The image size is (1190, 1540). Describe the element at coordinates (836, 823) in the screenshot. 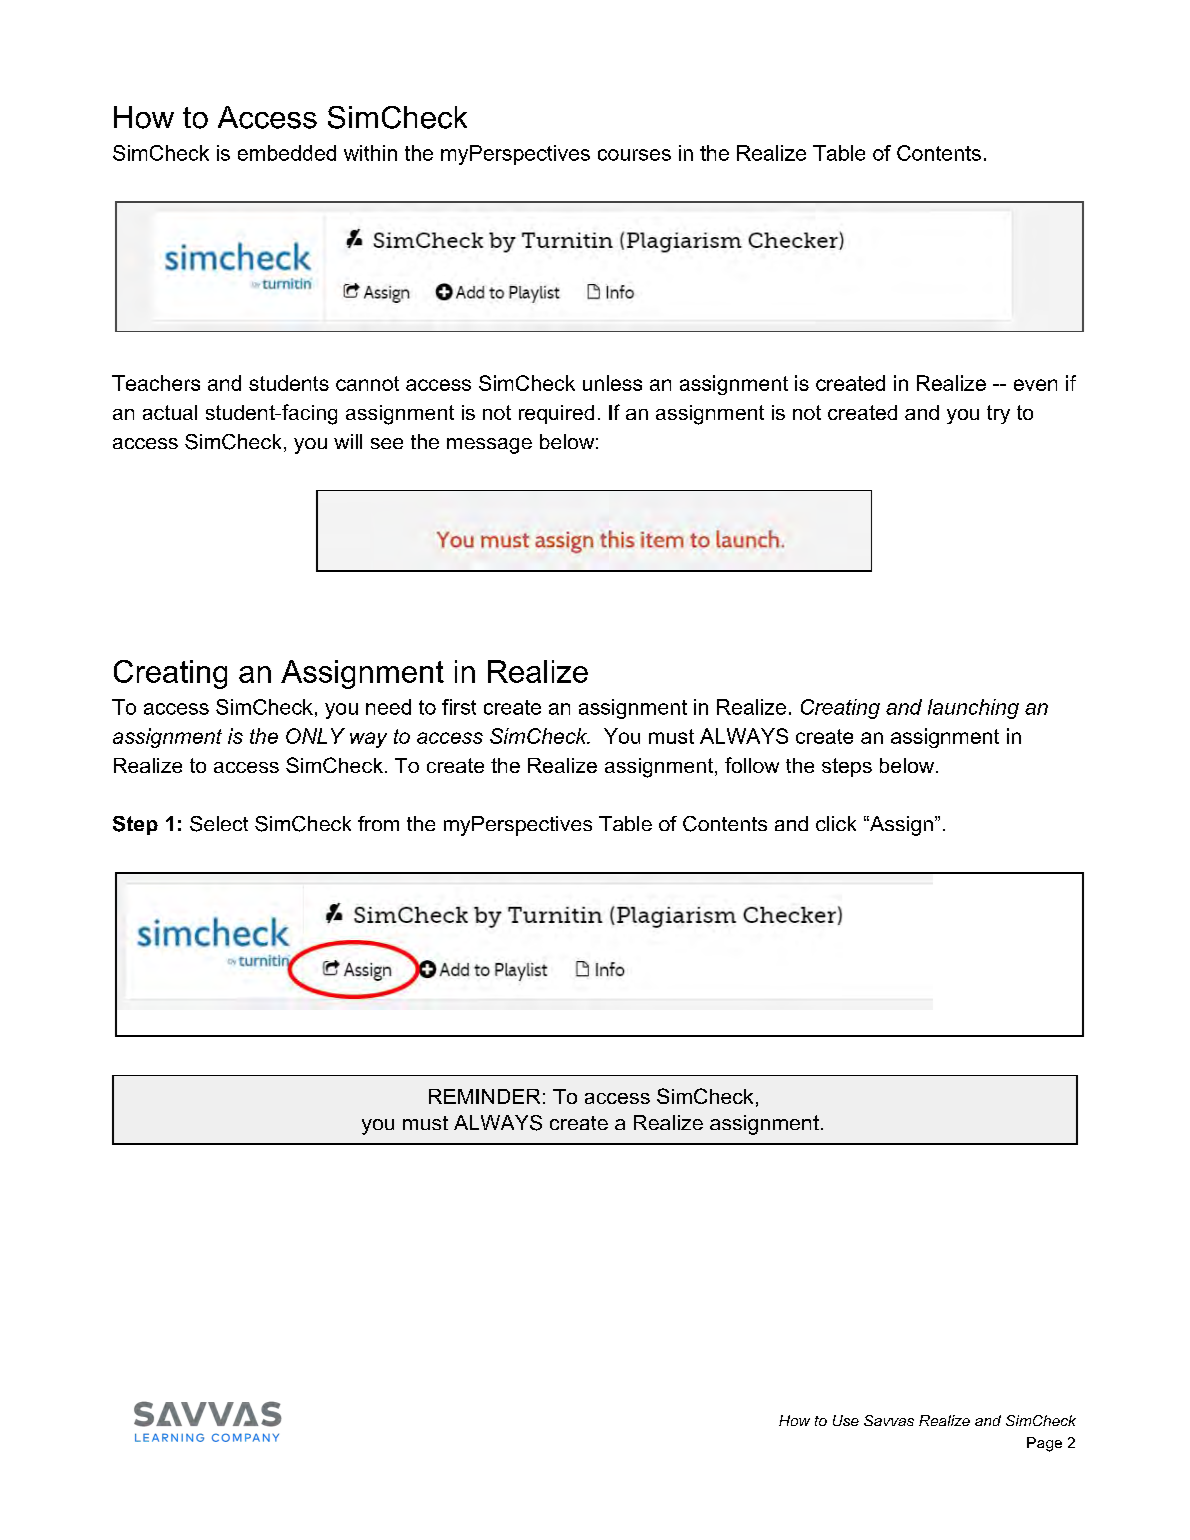

I see `click` at that location.
